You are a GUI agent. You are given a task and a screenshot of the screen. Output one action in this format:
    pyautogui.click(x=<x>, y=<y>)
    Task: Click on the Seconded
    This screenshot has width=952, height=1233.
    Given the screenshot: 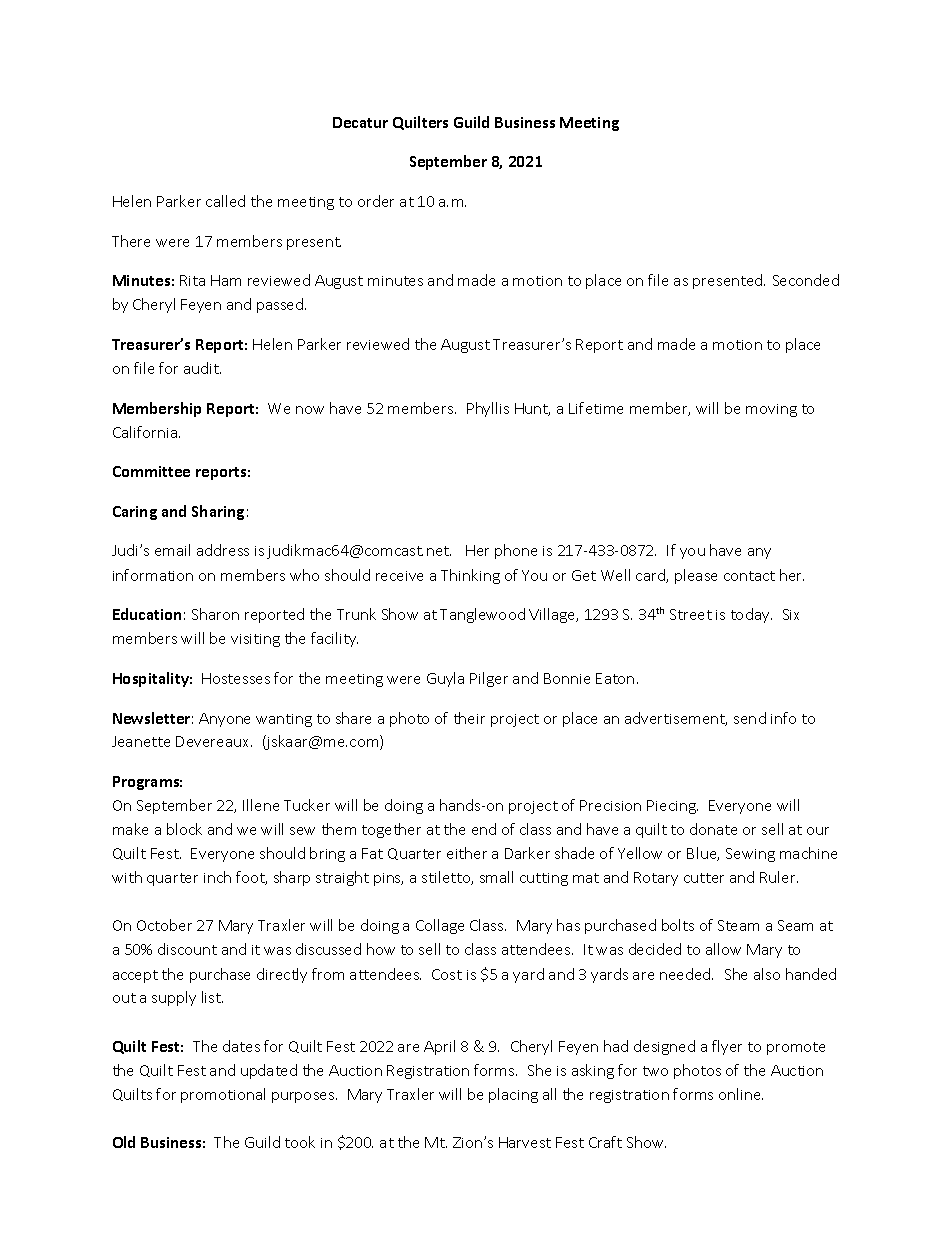 What is the action you would take?
    pyautogui.click(x=806, y=280)
